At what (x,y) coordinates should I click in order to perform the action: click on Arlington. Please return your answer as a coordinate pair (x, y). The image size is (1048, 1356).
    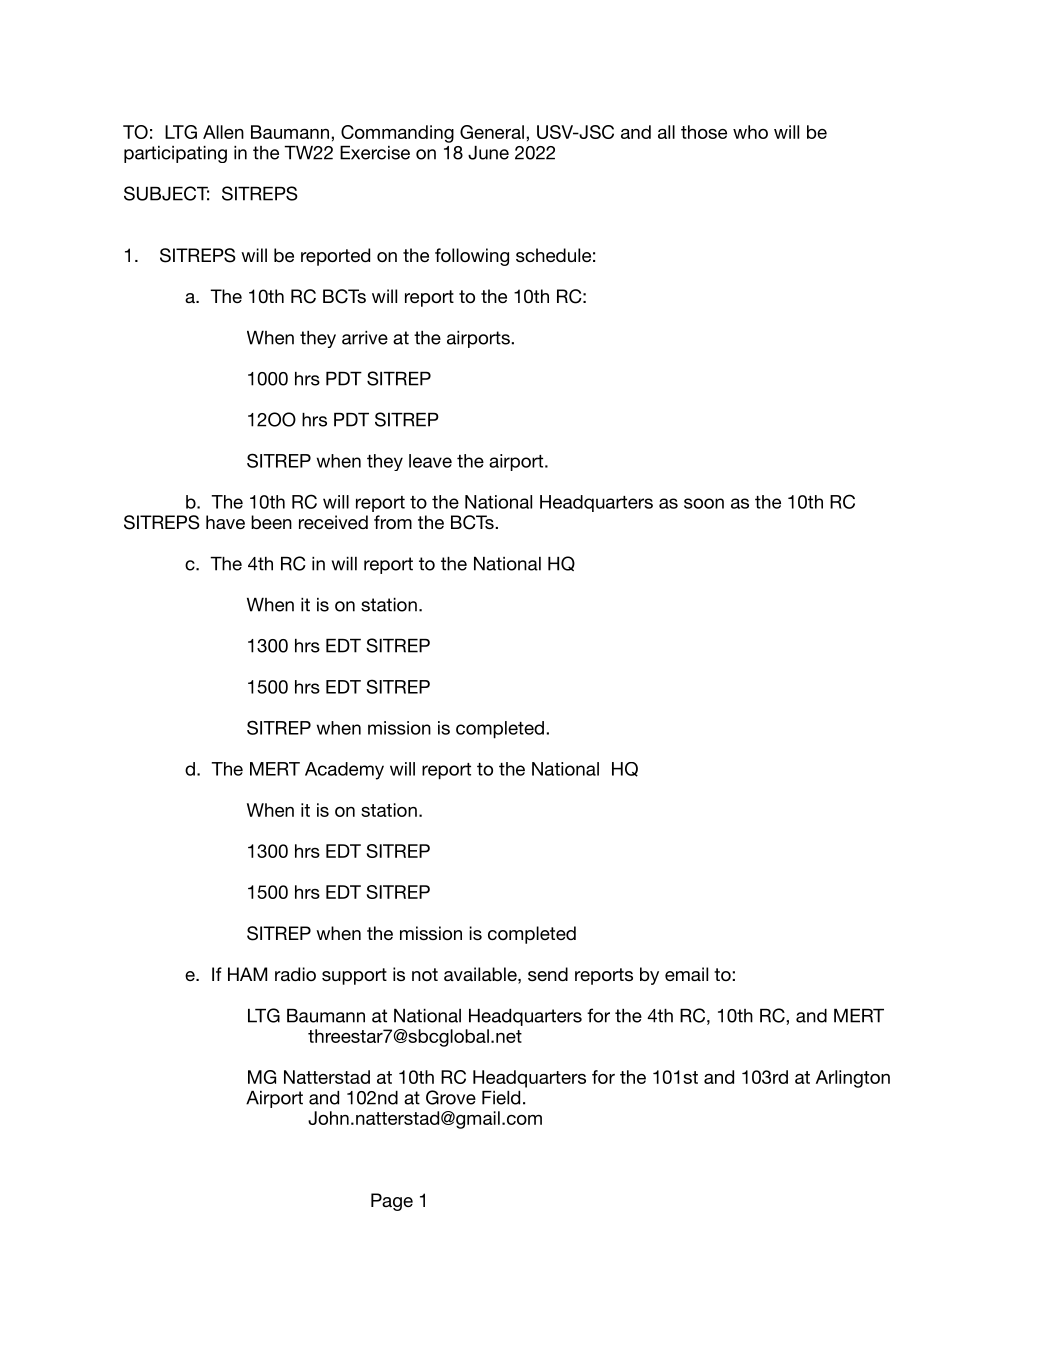
    Looking at the image, I should click on (853, 1079).
